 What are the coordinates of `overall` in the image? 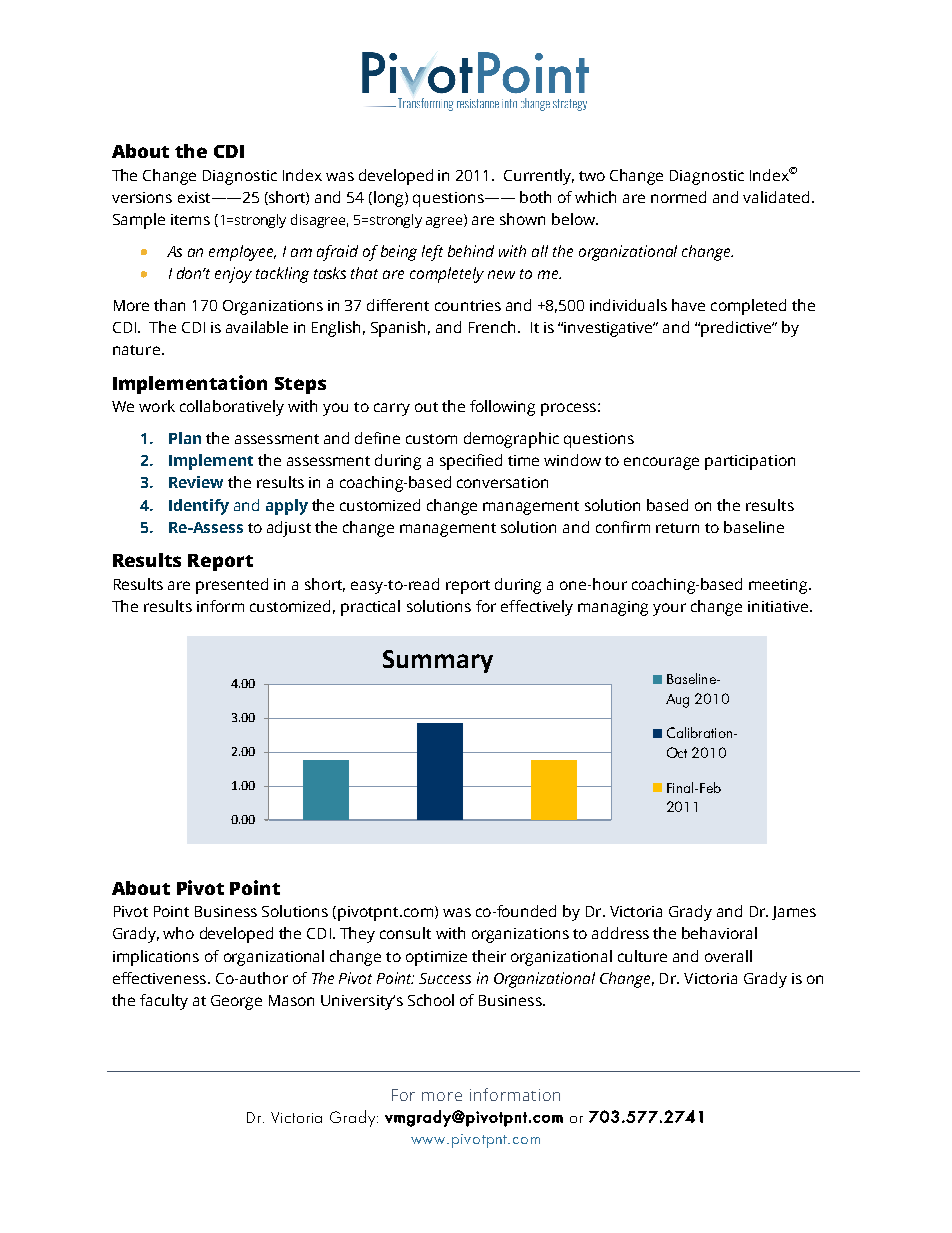 It's located at (728, 956).
